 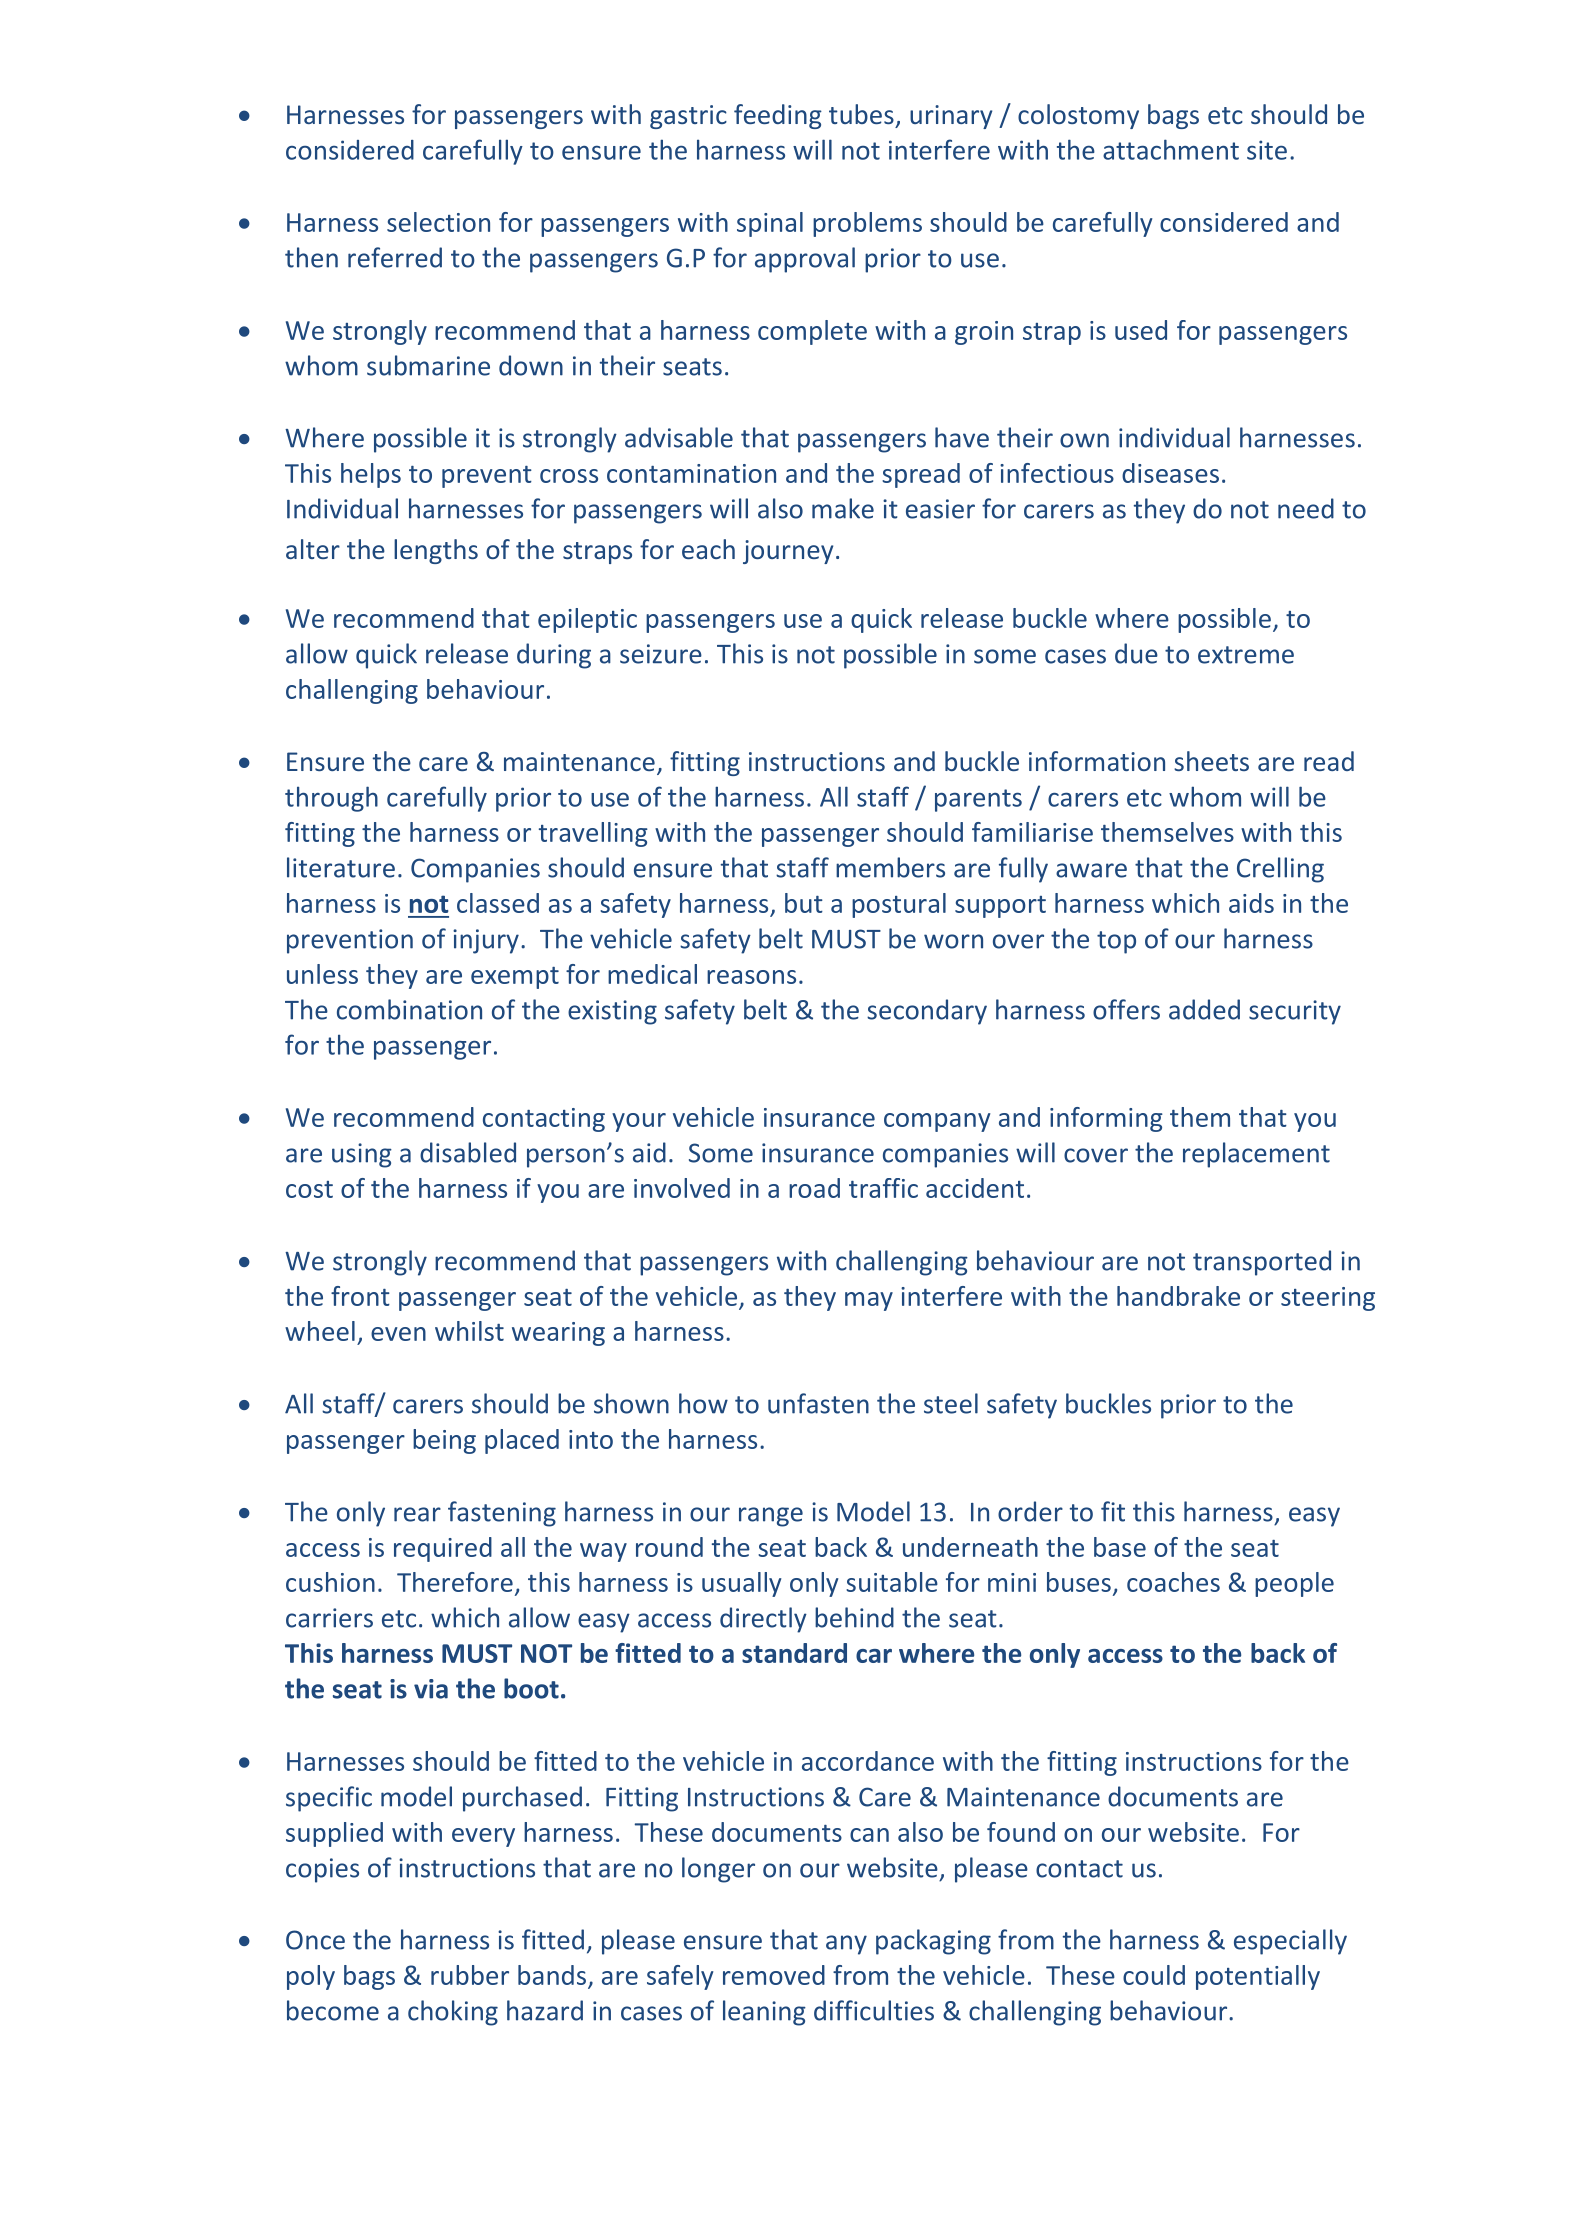 I want to click on attachment, so click(x=1171, y=149).
